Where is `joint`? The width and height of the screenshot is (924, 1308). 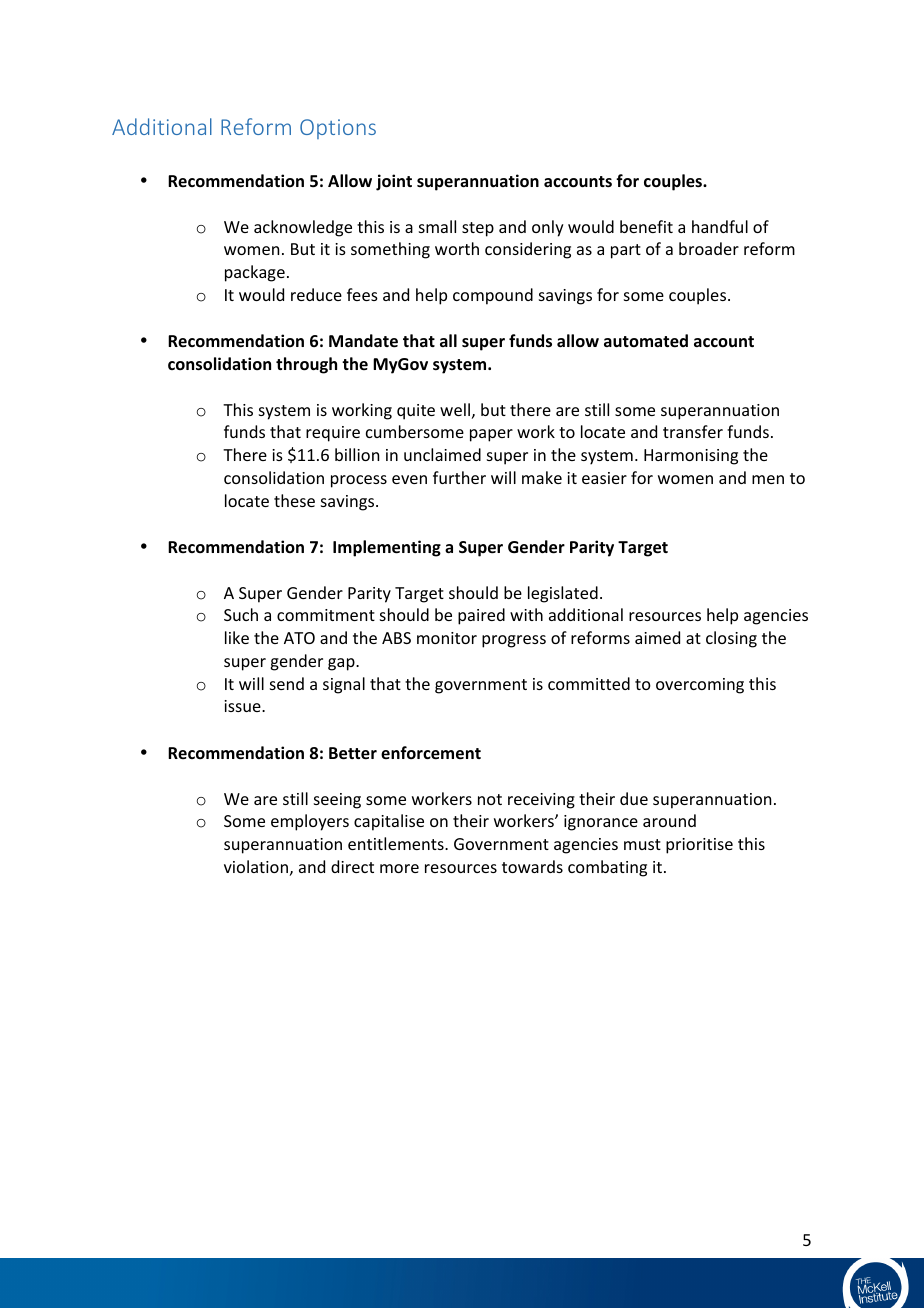 joint is located at coordinates (394, 182).
